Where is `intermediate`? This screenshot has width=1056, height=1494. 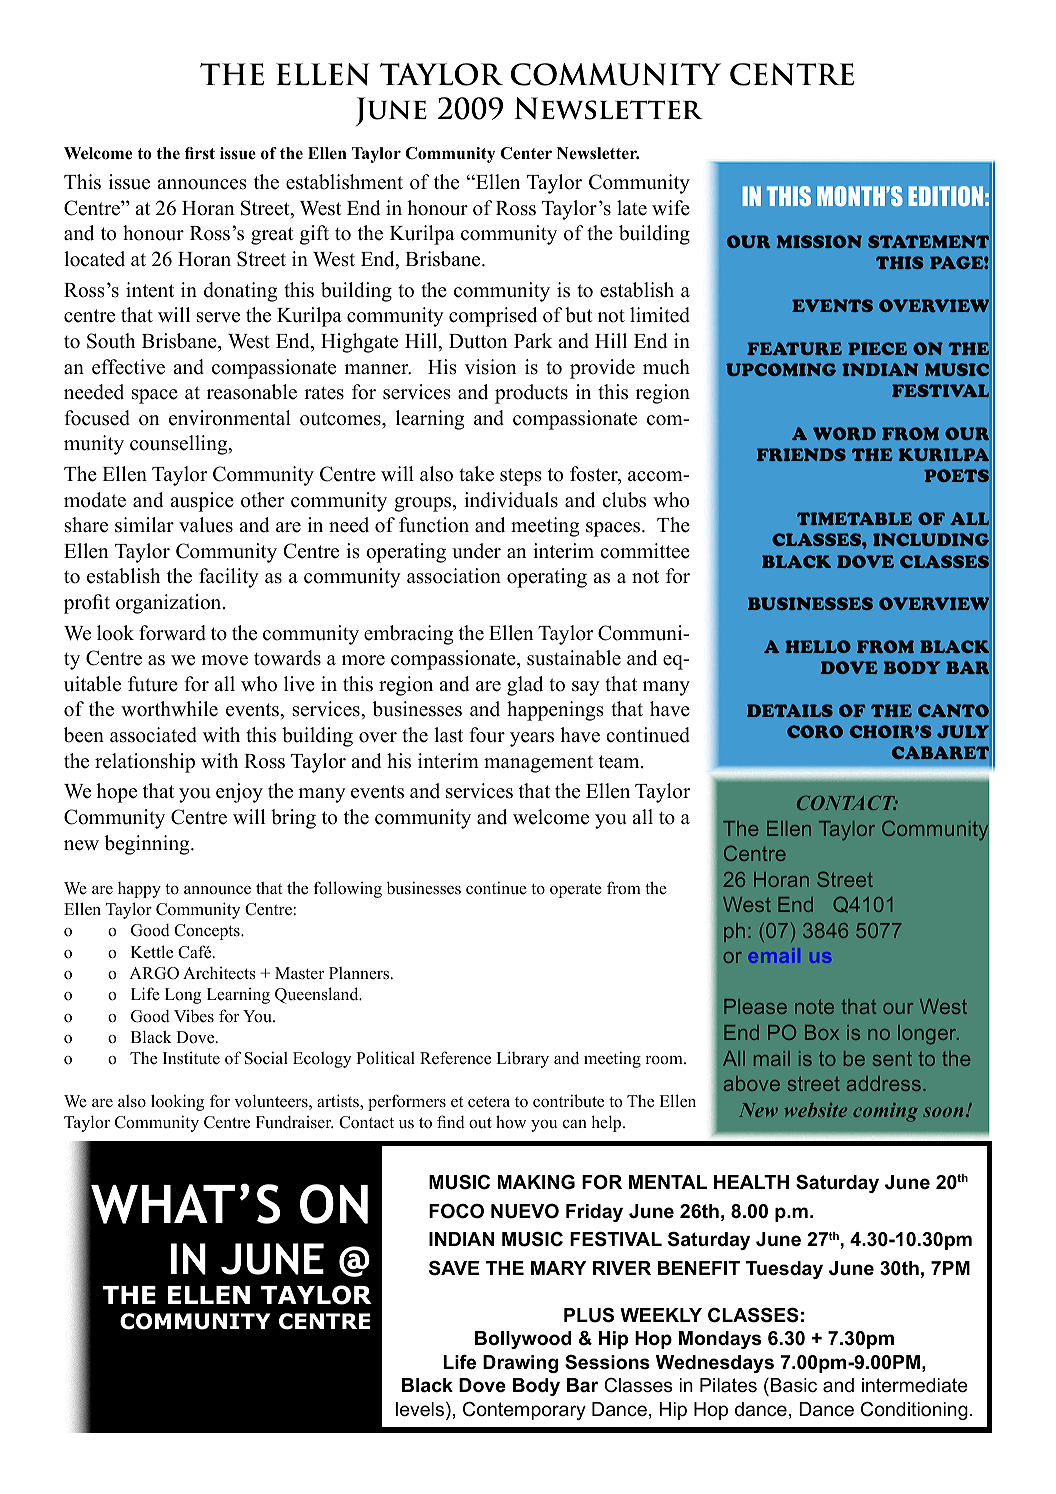 intermediate is located at coordinates (915, 1385).
